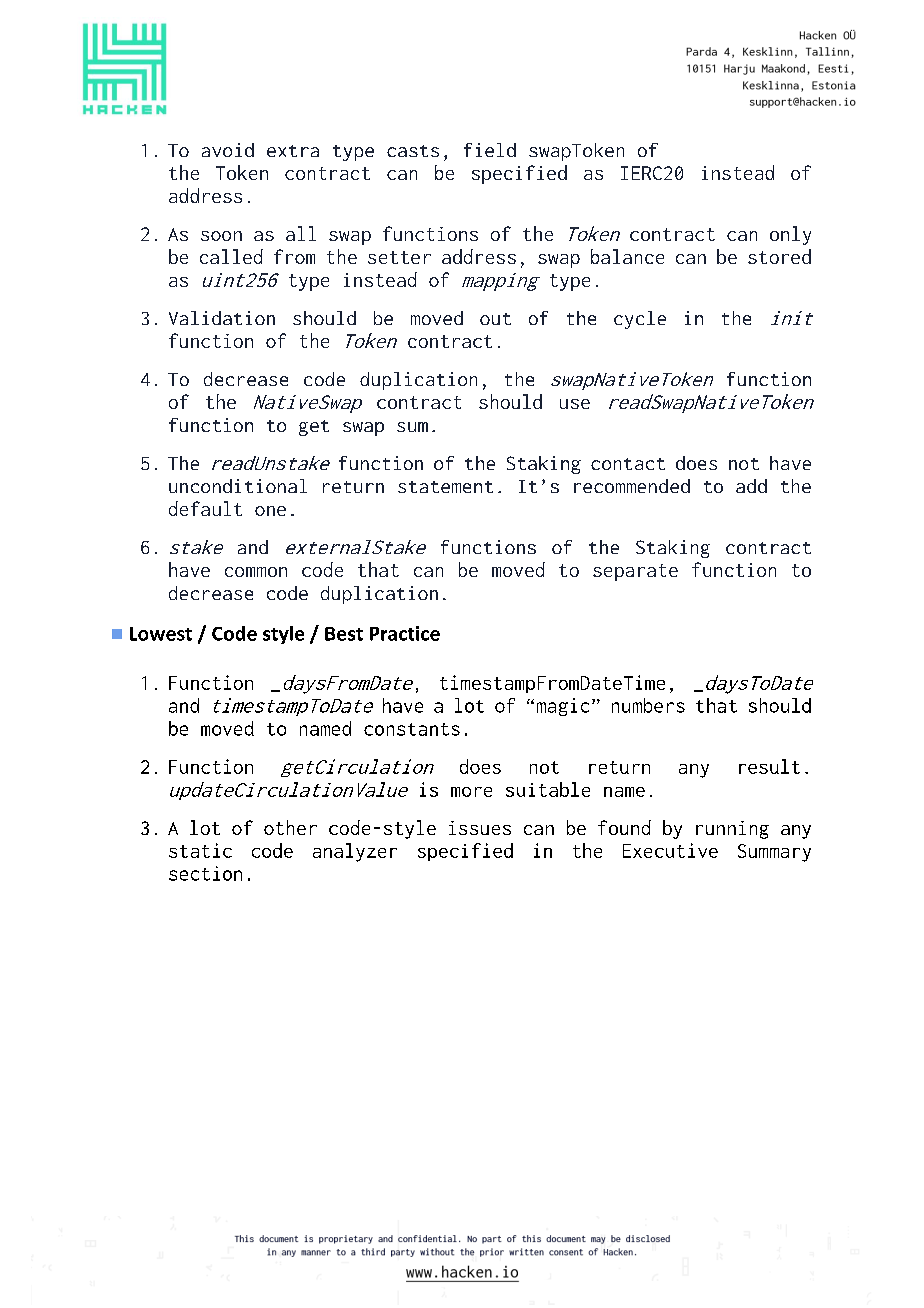 This screenshot has height=1308, width=924. What do you see at coordinates (412, 729) in the screenshot?
I see `constants` at bounding box center [412, 729].
